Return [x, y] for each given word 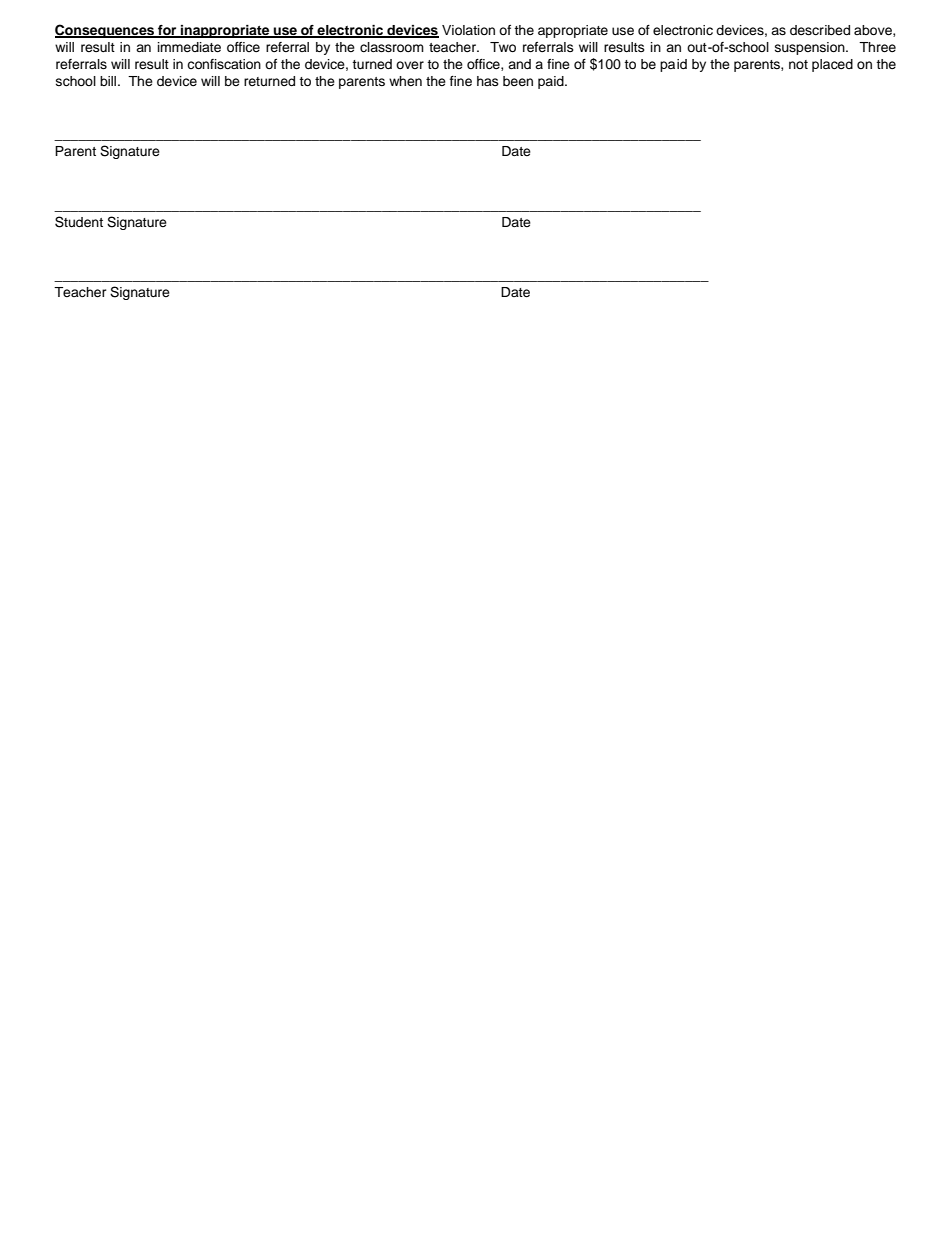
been [518, 81]
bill [109, 81]
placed [832, 65]
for [167, 31]
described [820, 30]
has [488, 81]
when [405, 81]
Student [79, 222]
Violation [468, 30]
